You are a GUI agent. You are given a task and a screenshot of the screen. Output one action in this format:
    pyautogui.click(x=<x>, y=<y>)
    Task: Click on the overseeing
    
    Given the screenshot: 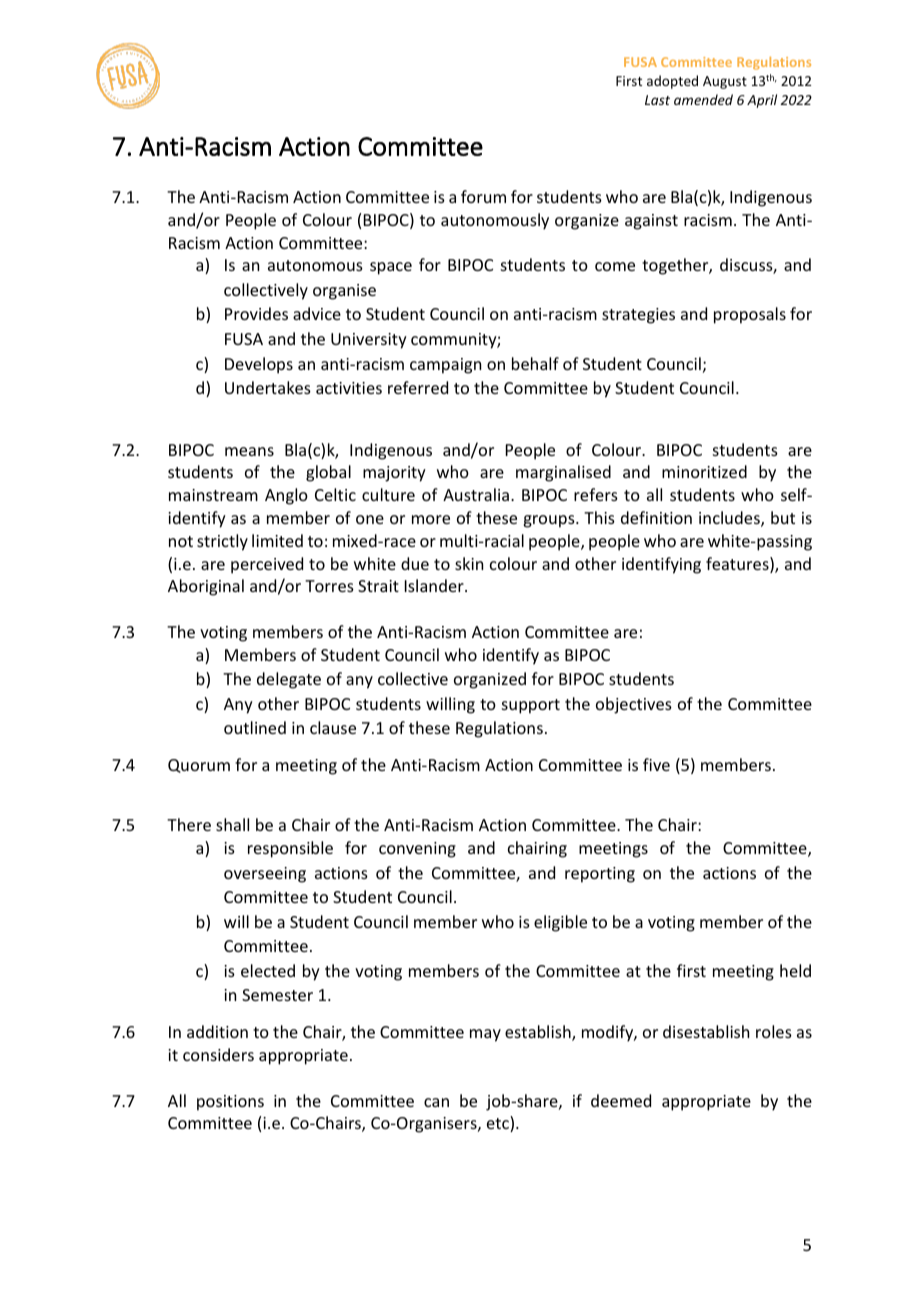 What is the action you would take?
    pyautogui.click(x=265, y=875)
